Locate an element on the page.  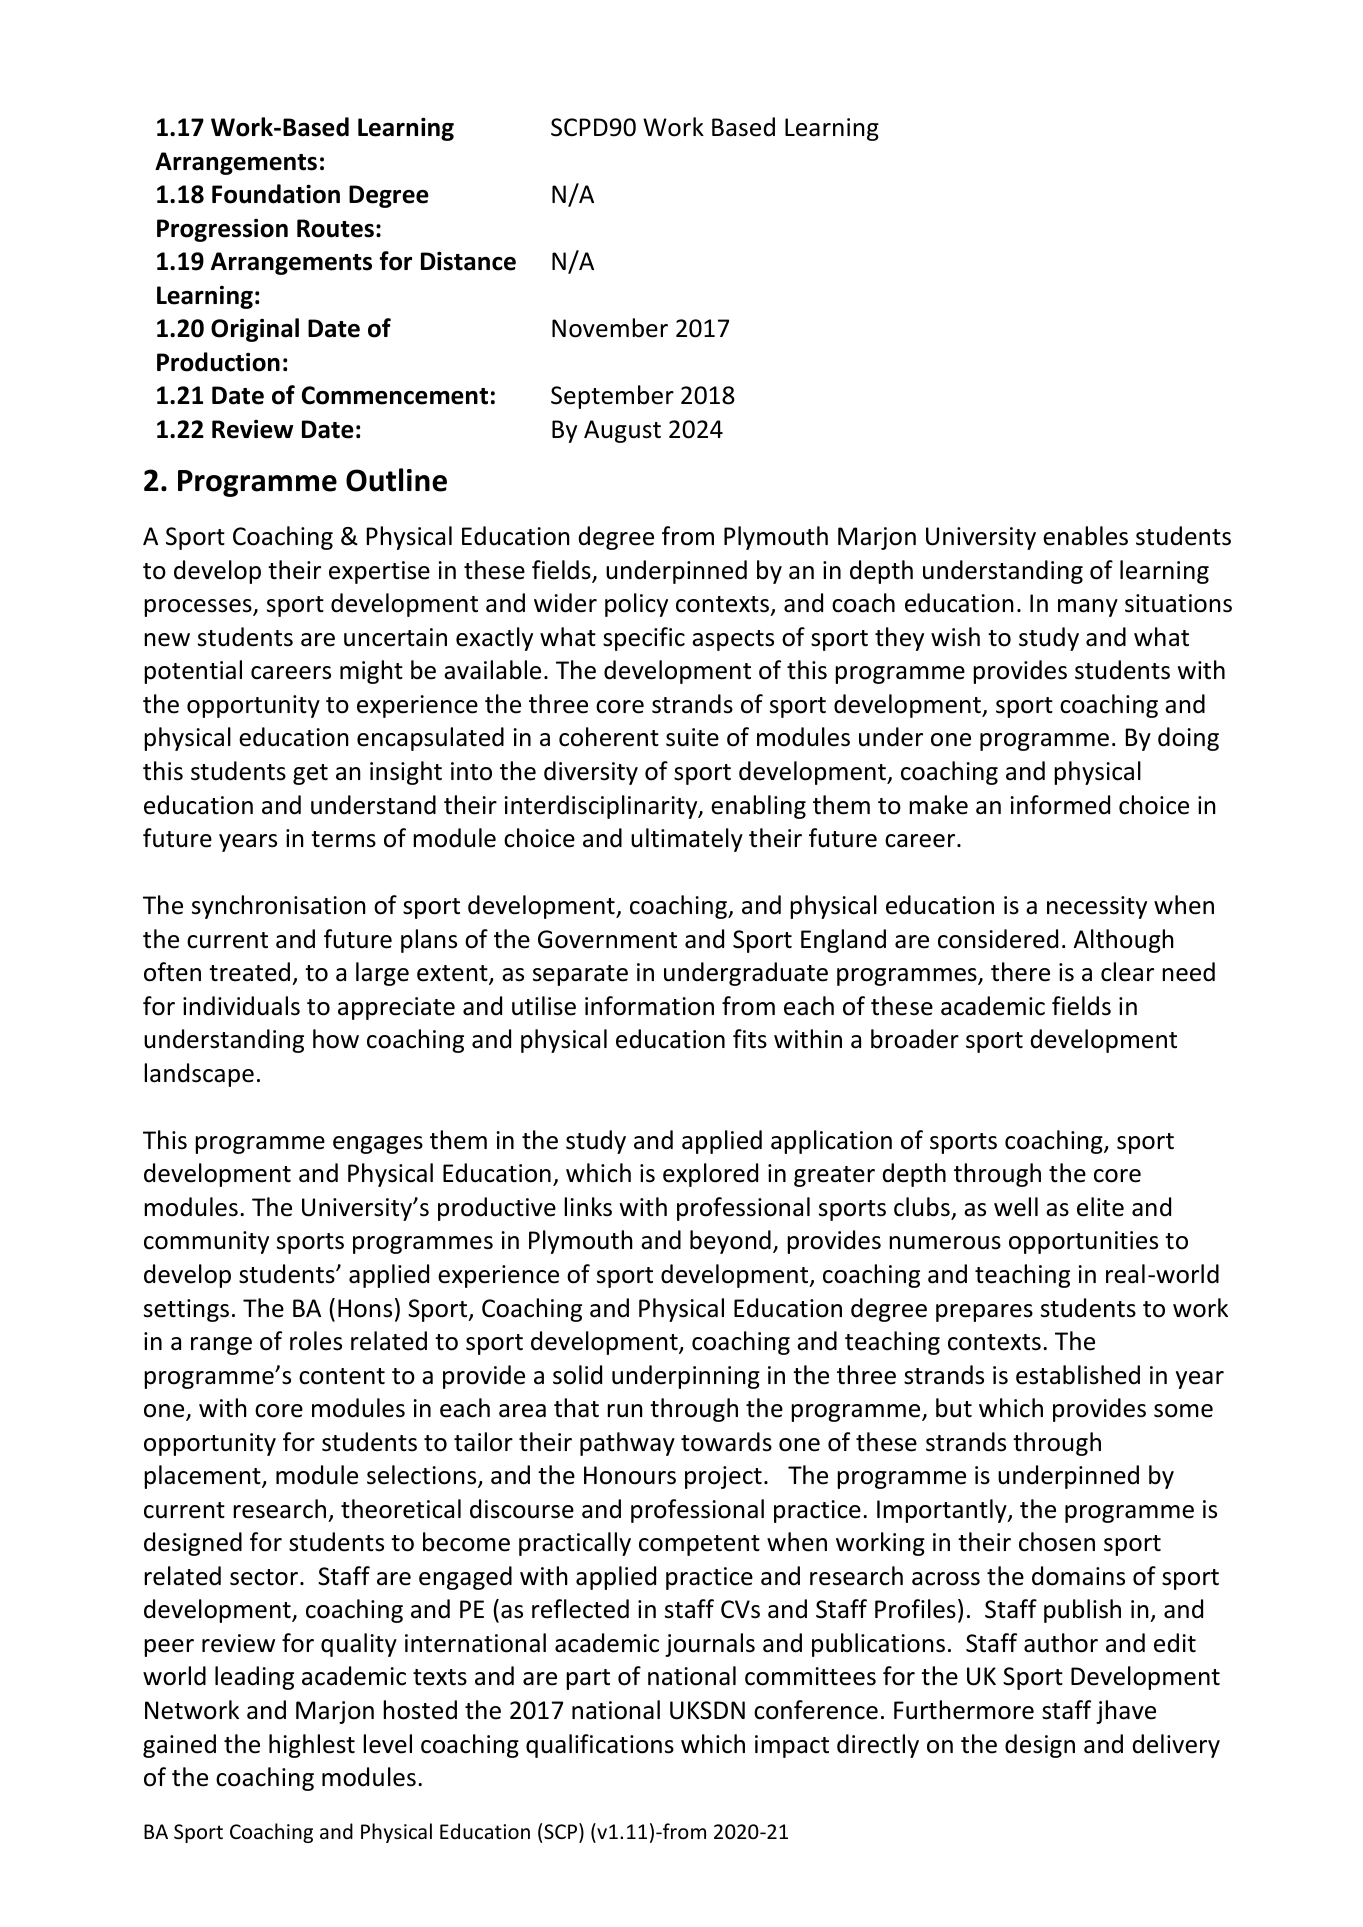
author is located at coordinates (1061, 1643).
